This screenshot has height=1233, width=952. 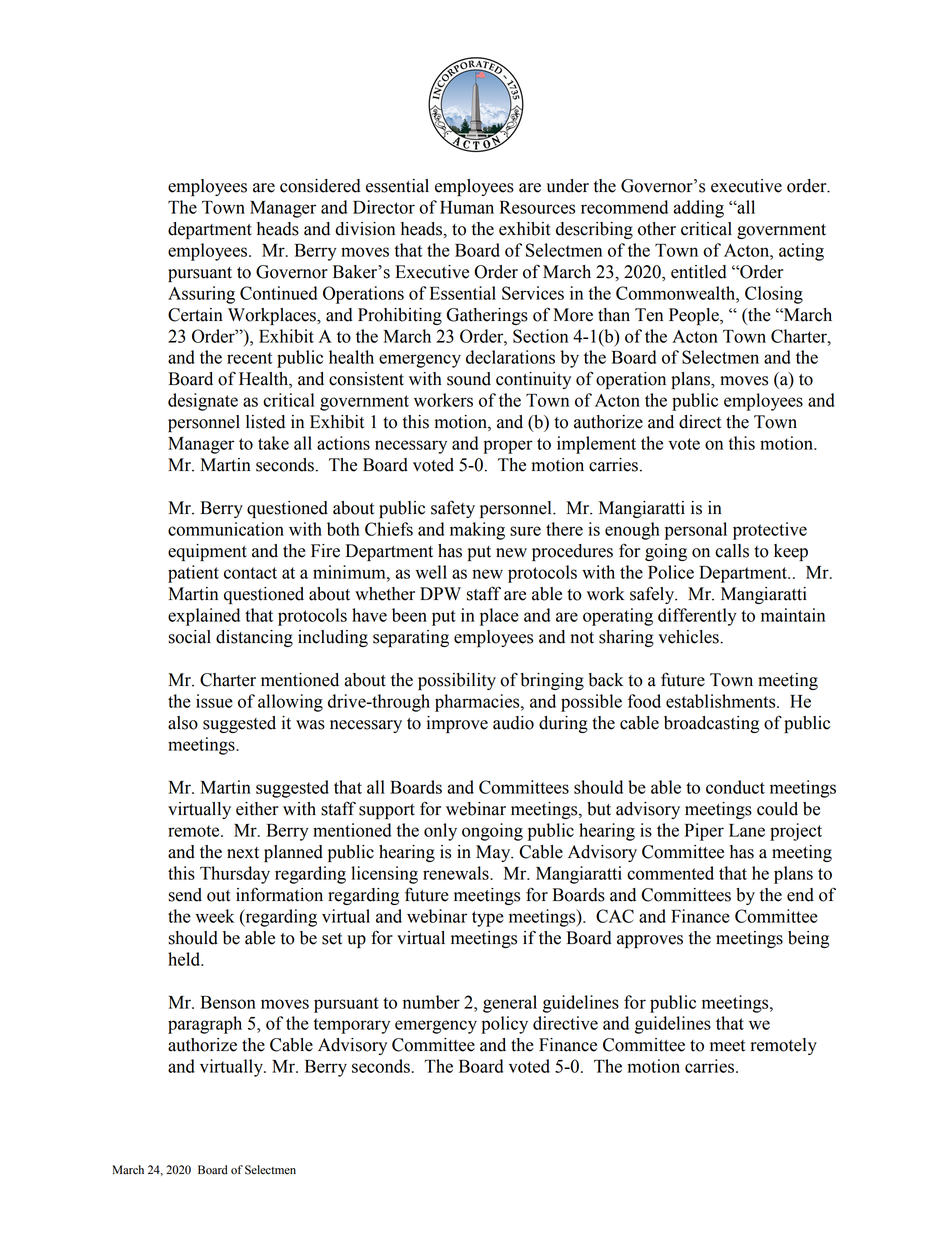 I want to click on declarations, so click(x=510, y=357).
